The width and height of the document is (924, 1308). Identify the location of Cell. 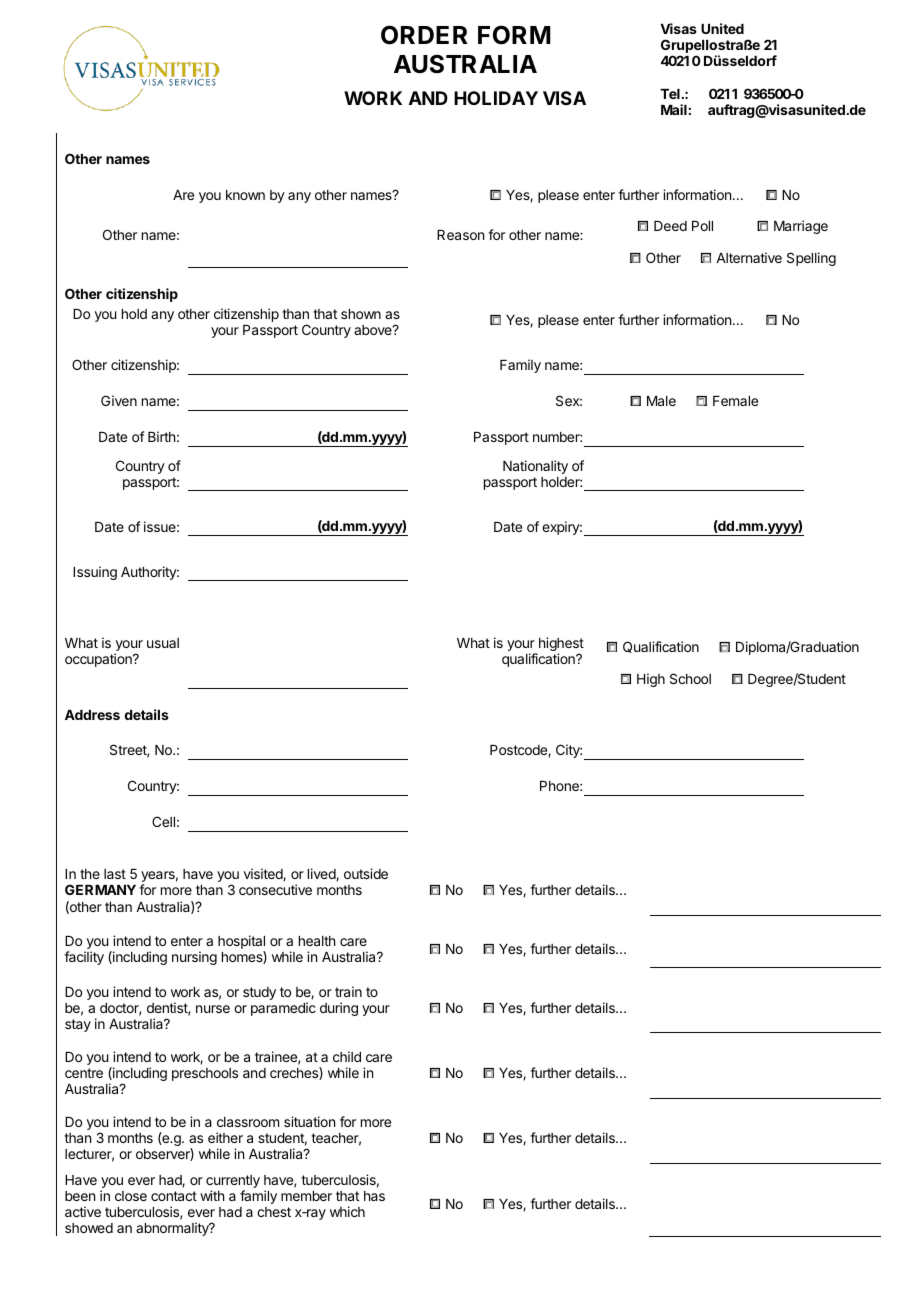
(163, 821).
